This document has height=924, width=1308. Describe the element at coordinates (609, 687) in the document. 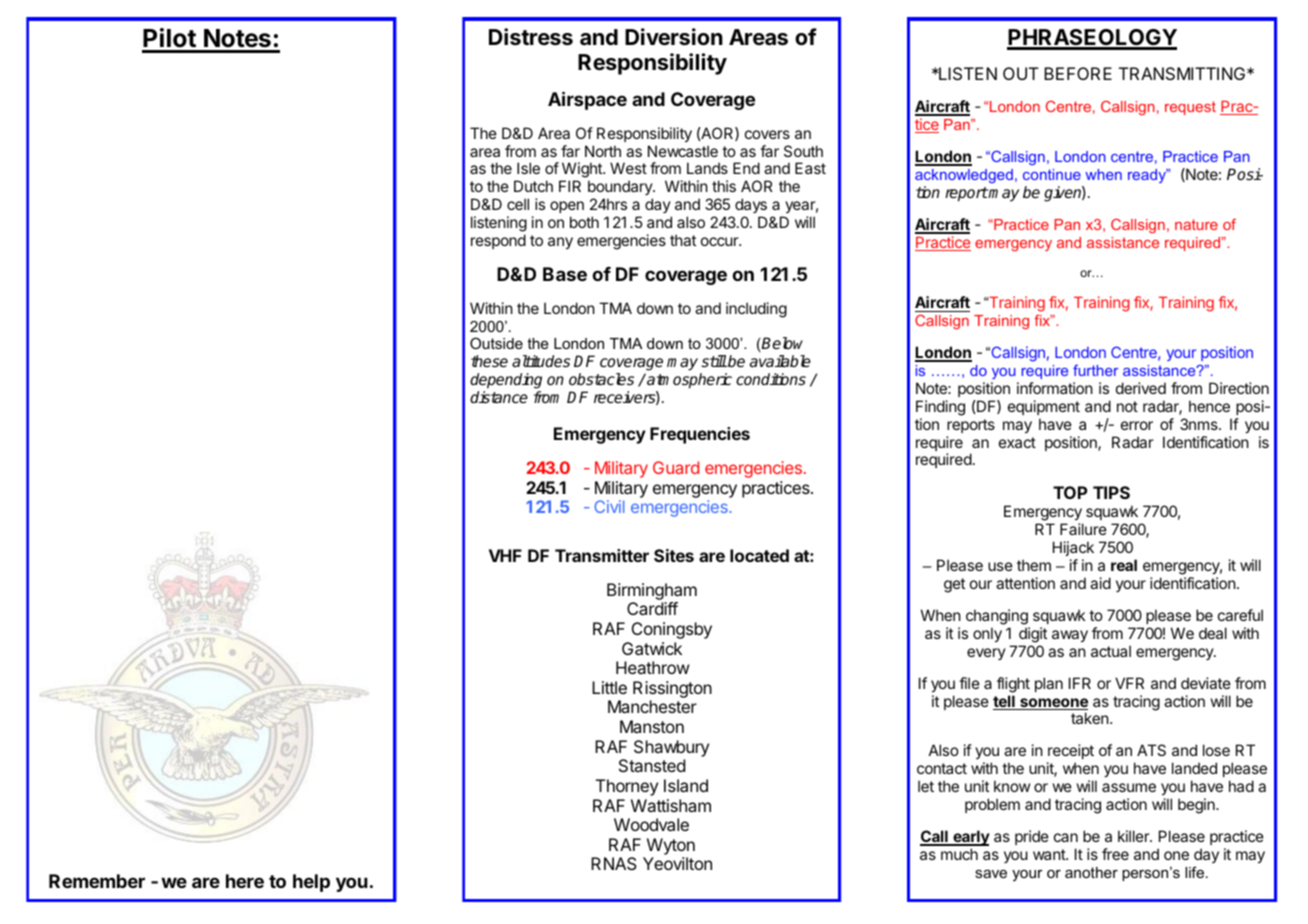

I see `Little` at that location.
